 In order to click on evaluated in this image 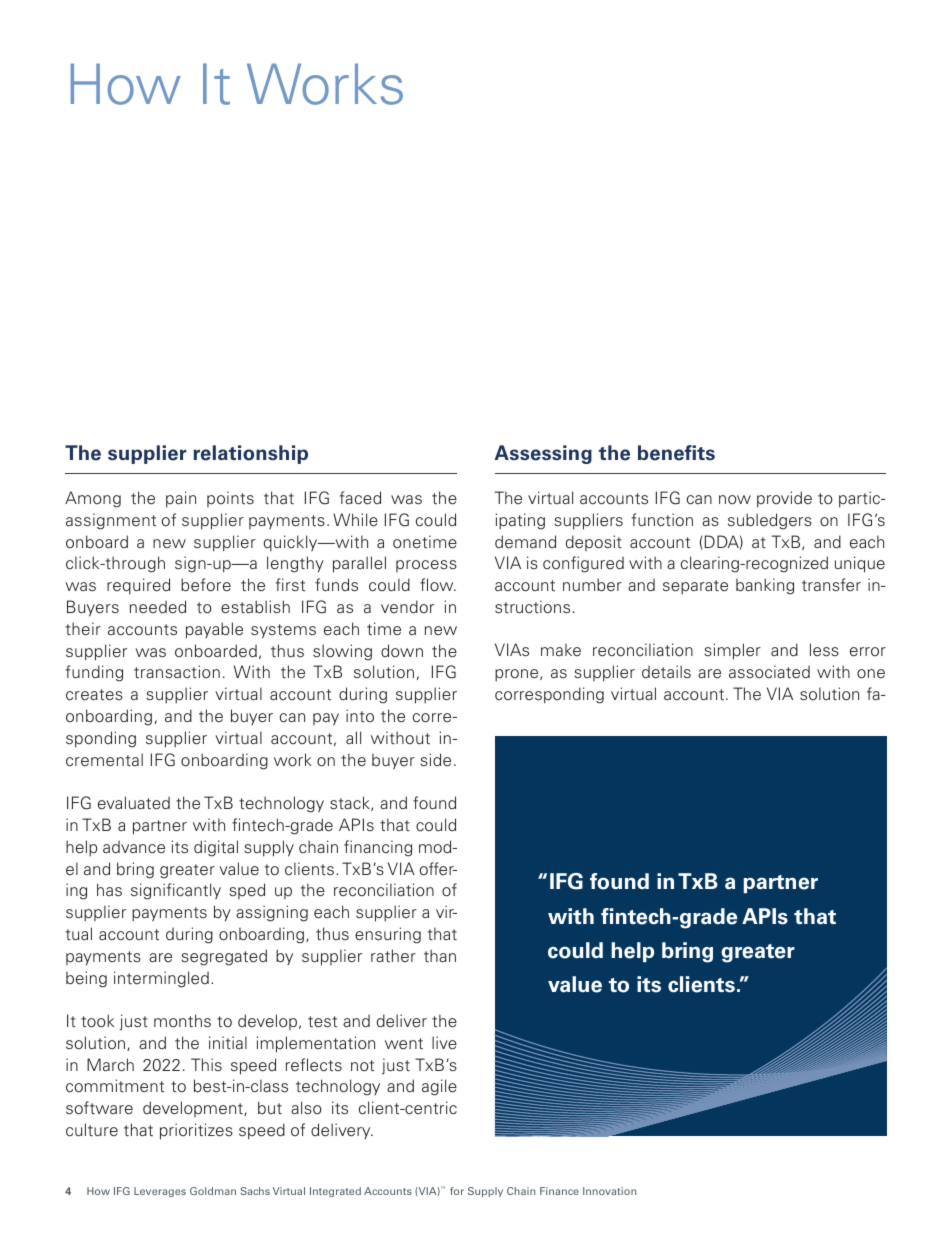, I will do `click(134, 803)`.
